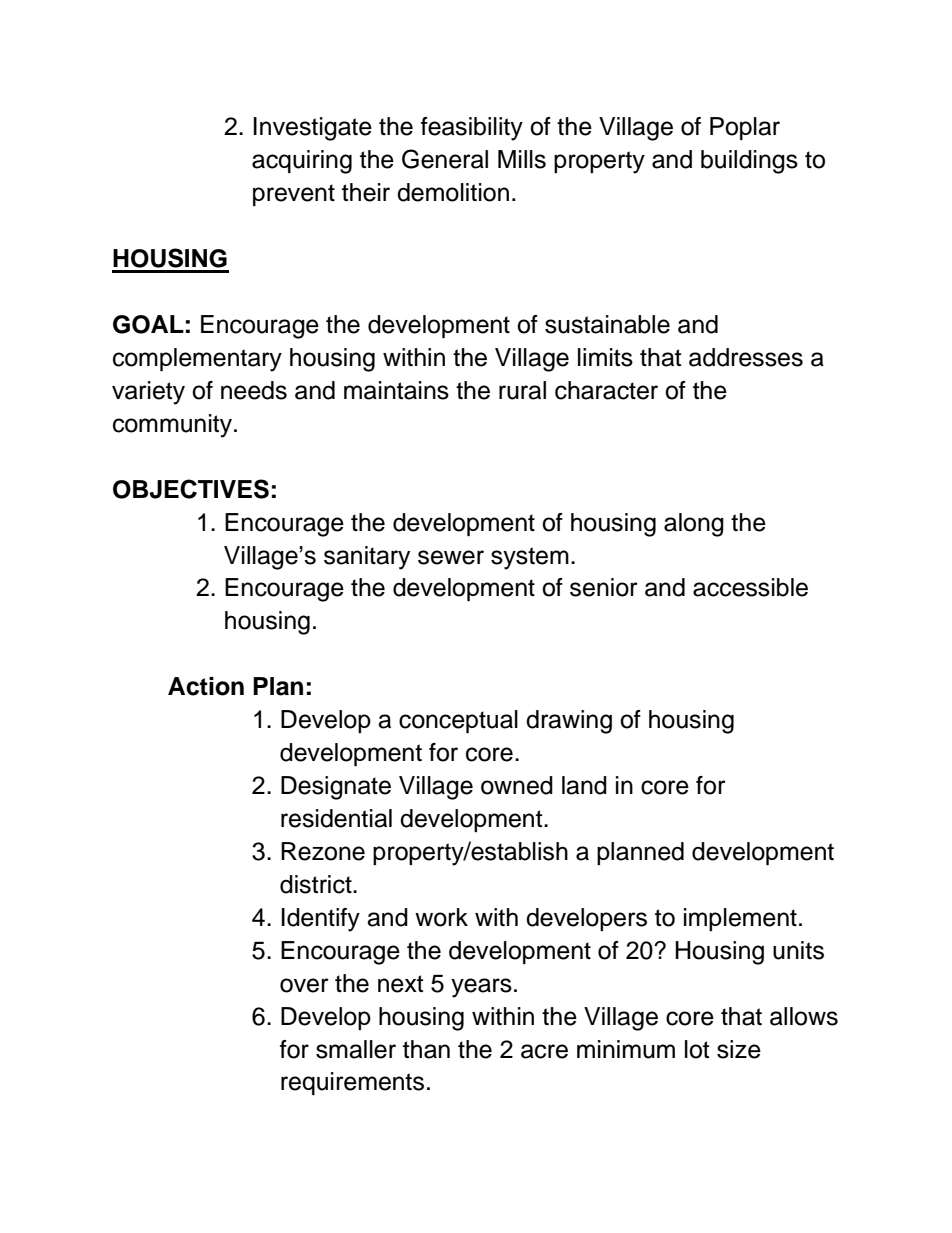 The width and height of the image is (952, 1233). Describe the element at coordinates (426, 1049) in the image. I see `than` at that location.
